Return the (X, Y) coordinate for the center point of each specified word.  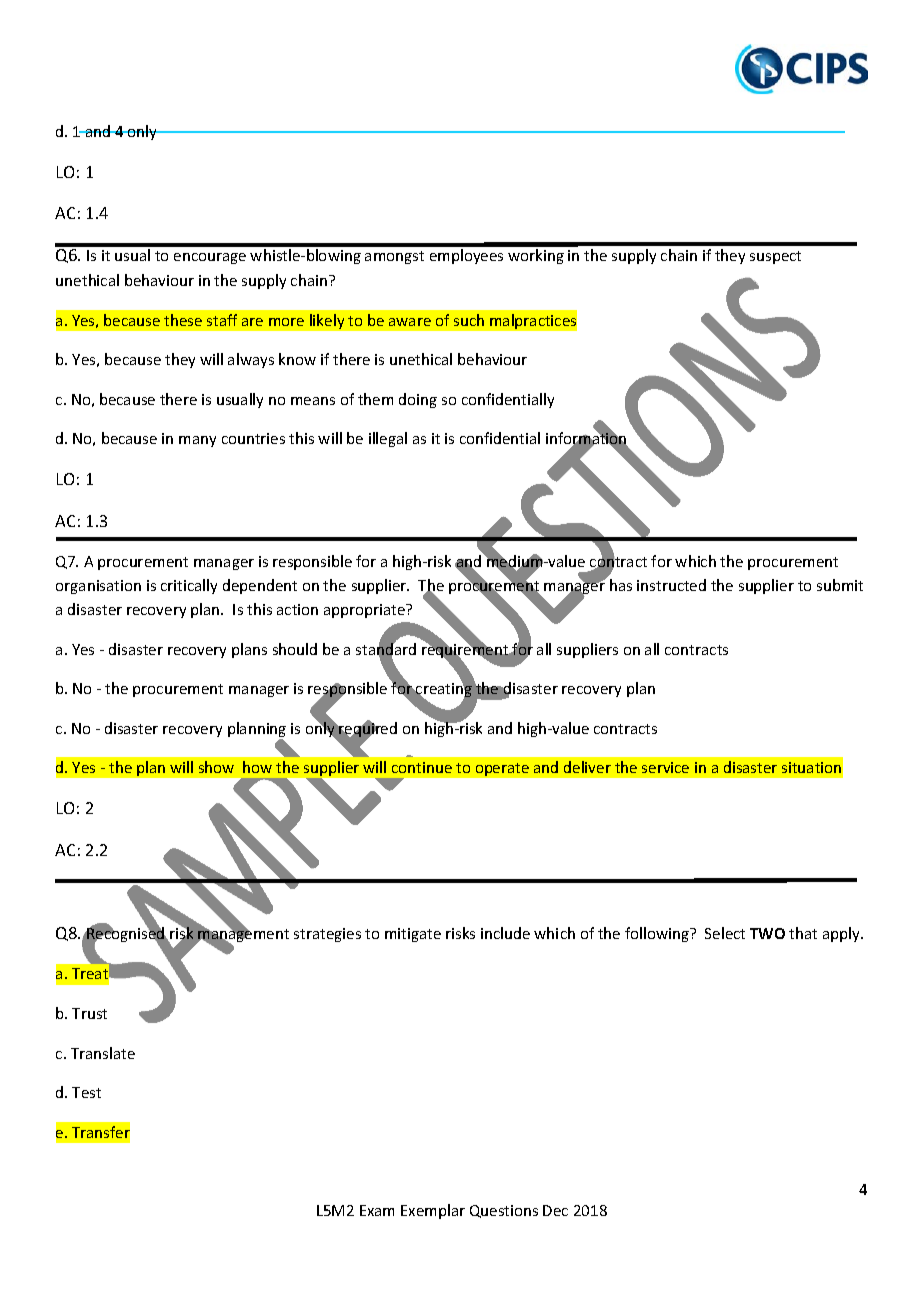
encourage (210, 258)
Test (86, 1092)
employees (466, 256)
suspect (775, 257)
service (665, 767)
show (216, 767)
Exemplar (433, 1211)
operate (502, 769)
